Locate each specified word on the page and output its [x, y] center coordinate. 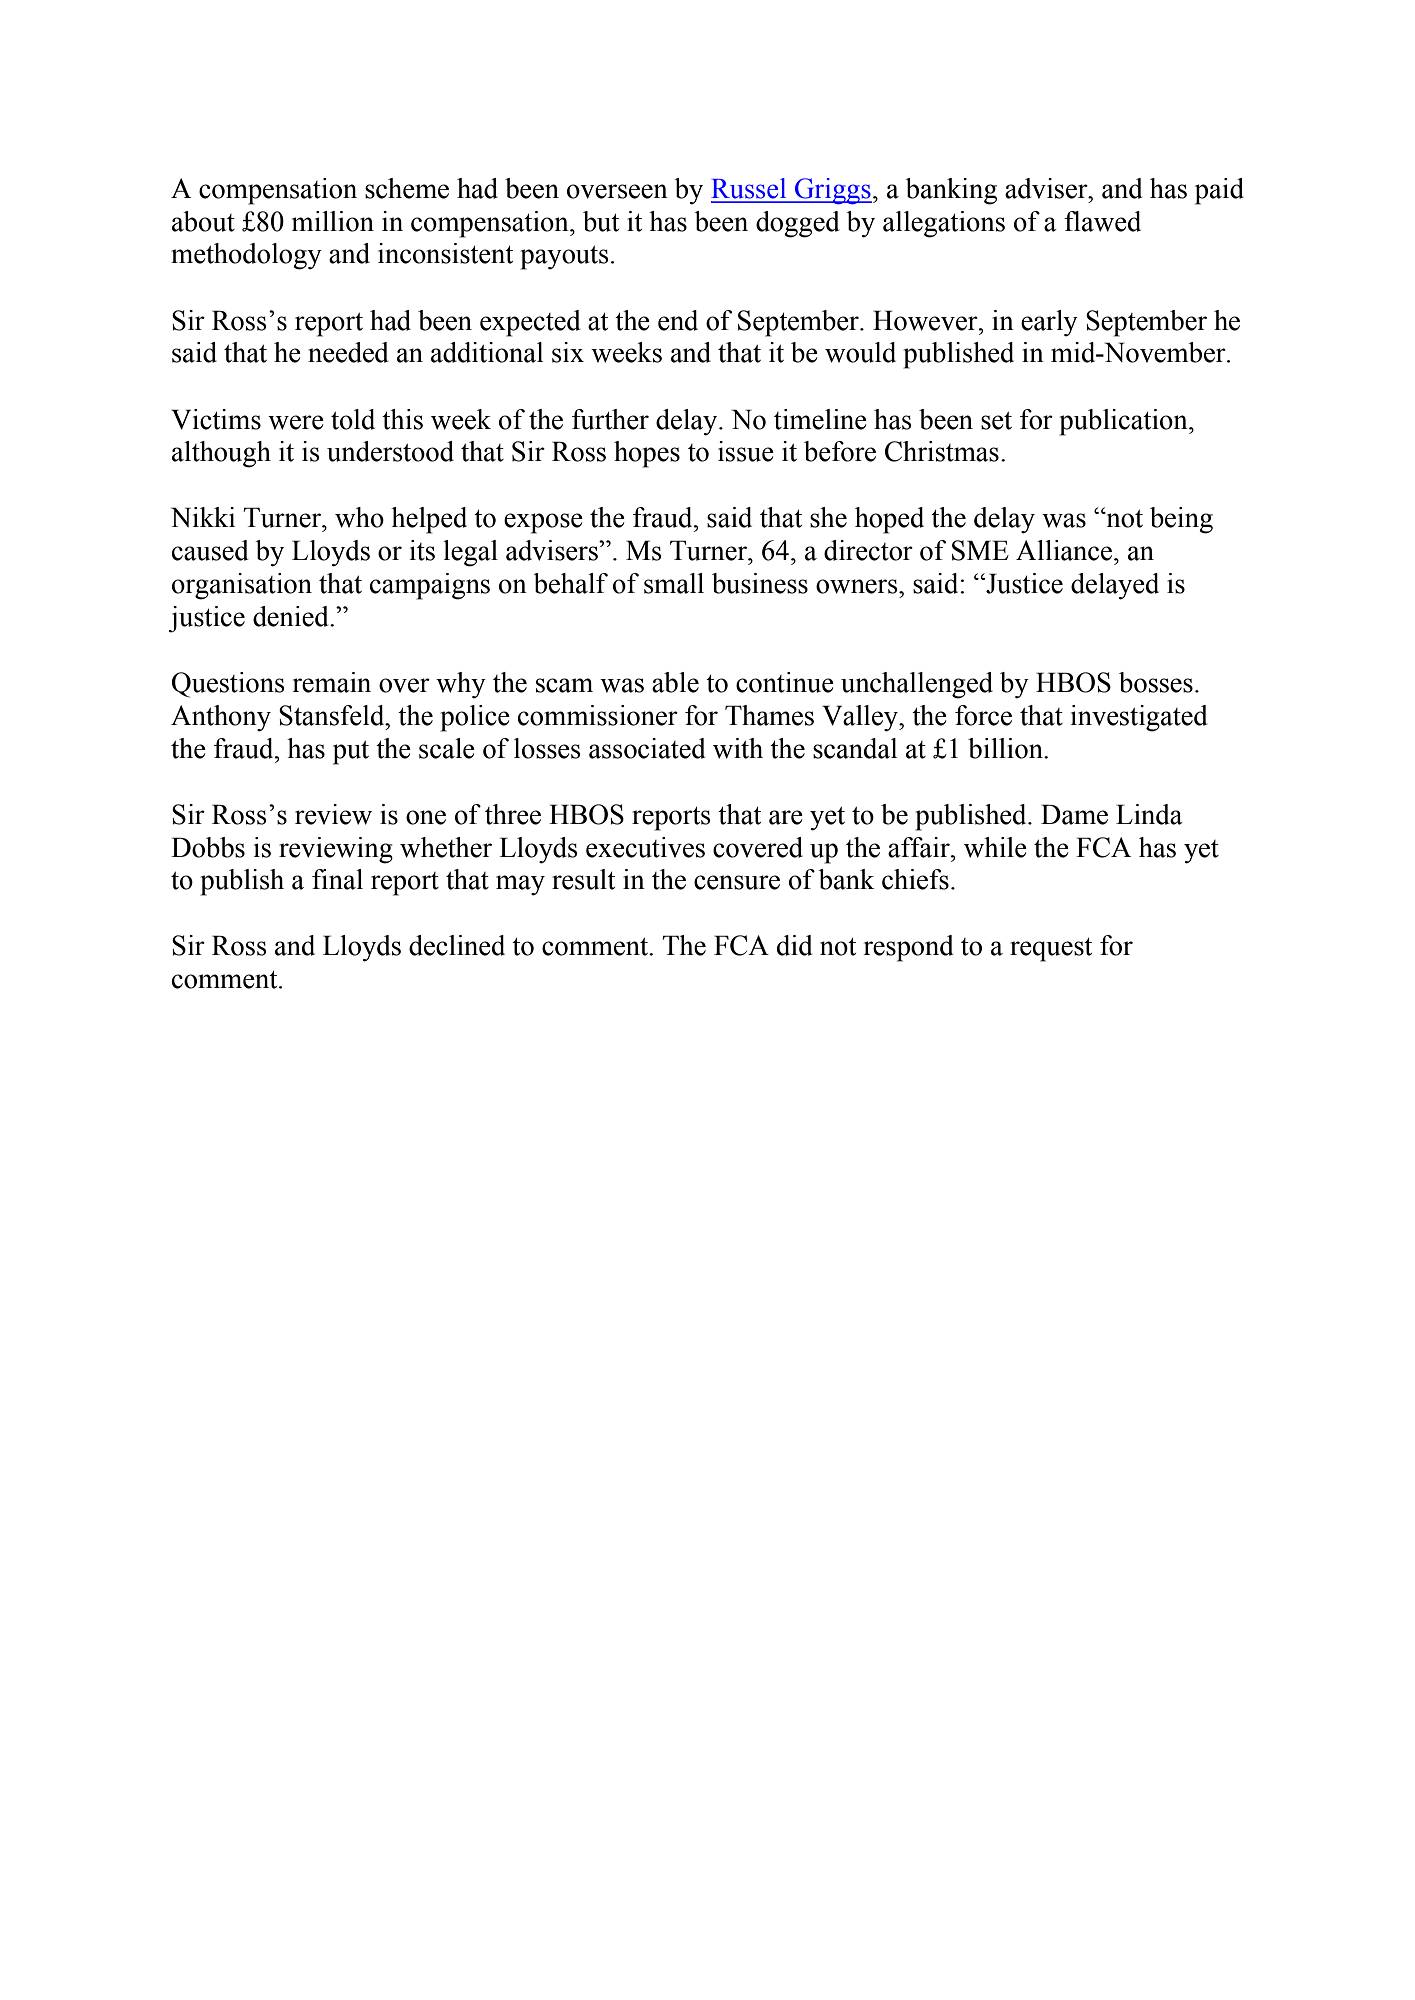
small [674, 583]
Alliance [1064, 550]
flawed [1102, 221]
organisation [242, 586]
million [333, 221]
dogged [798, 224]
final [337, 879]
